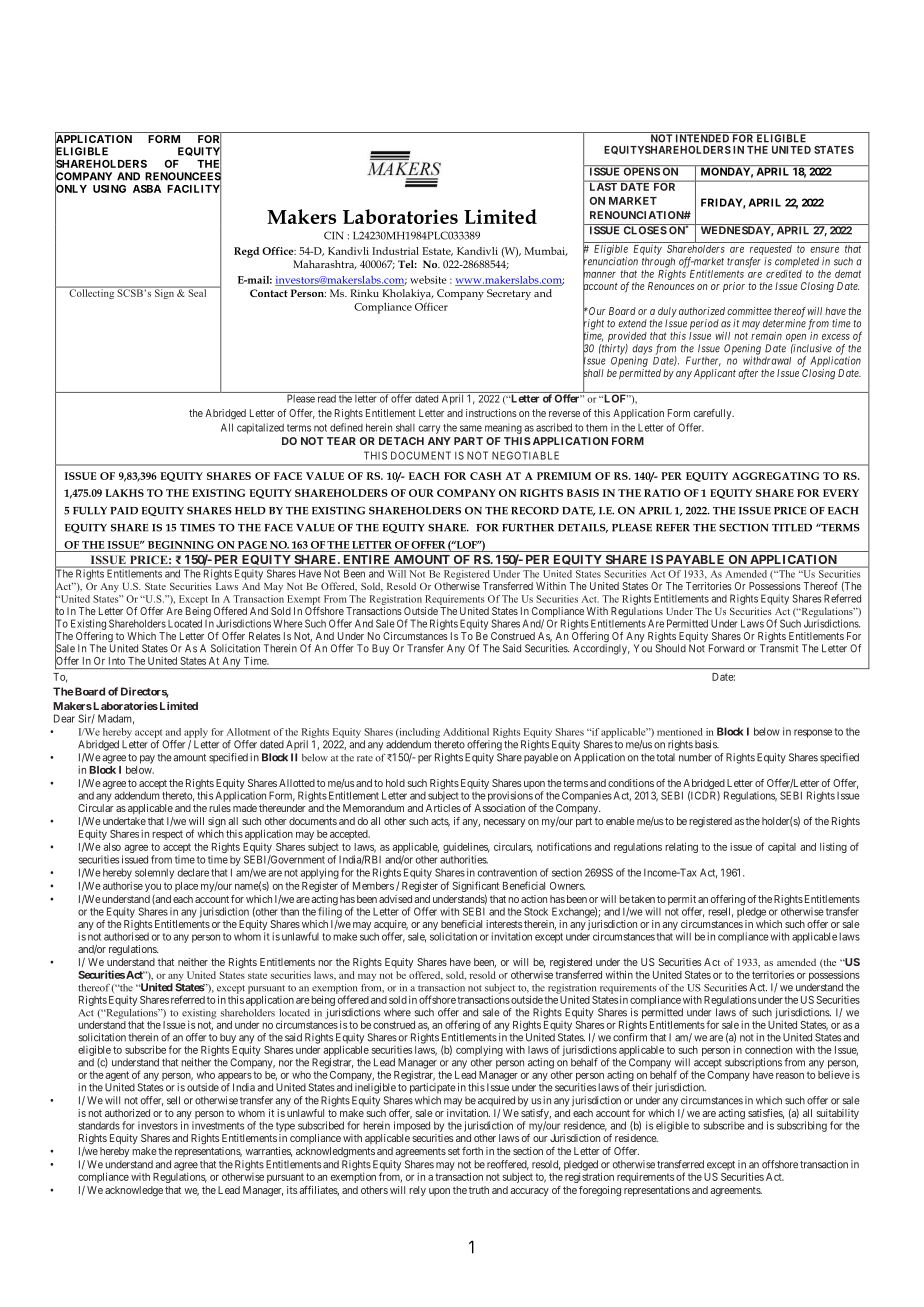 The height and width of the screenshot is (1307, 924). I want to click on FACILITY, so click(194, 189).
